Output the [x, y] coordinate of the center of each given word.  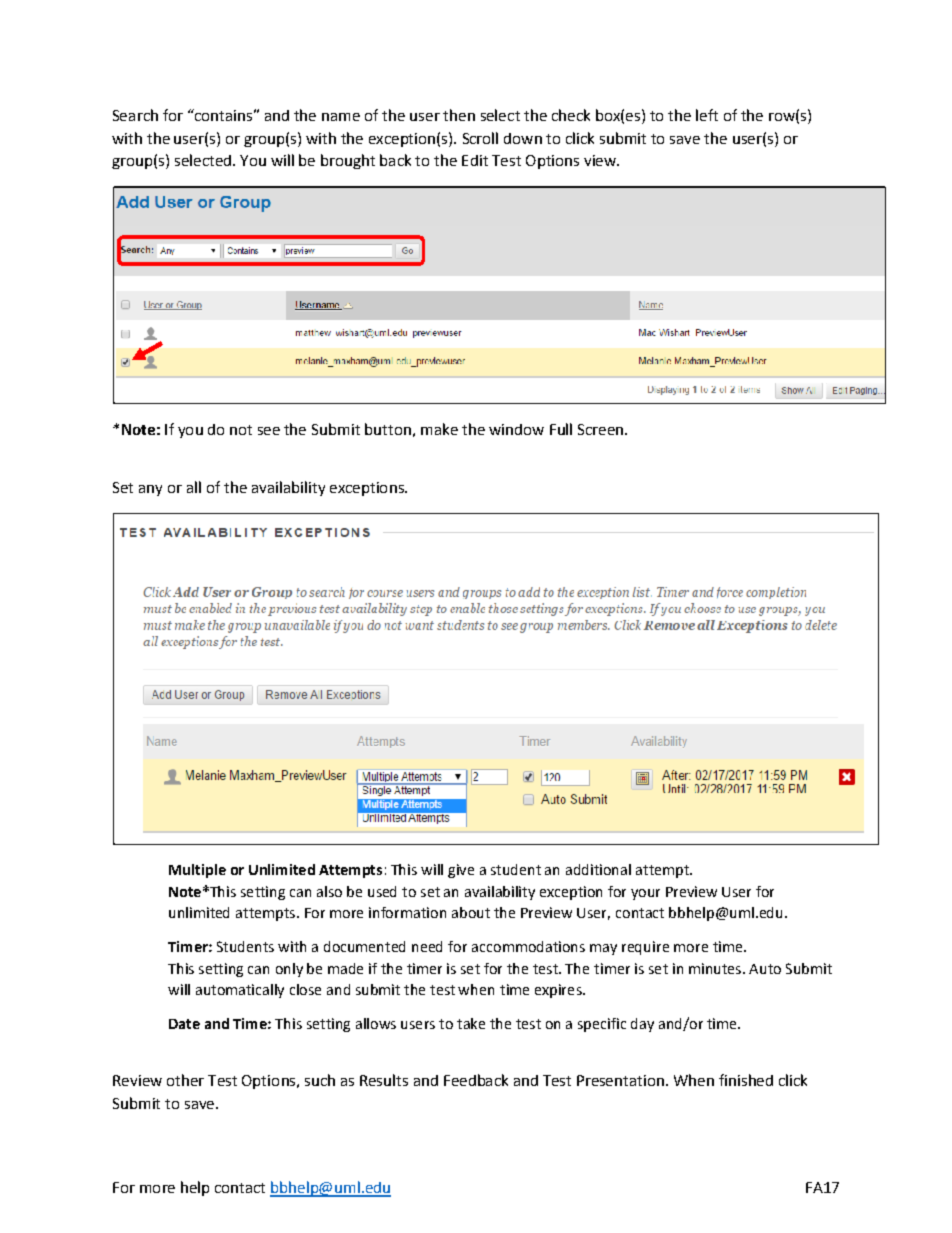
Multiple [197, 871]
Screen [602, 429]
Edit [475, 160]
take [471, 1023]
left [707, 115]
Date [184, 1024]
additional [598, 869]
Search [135, 115]
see [269, 431]
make [439, 429]
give [461, 871]
